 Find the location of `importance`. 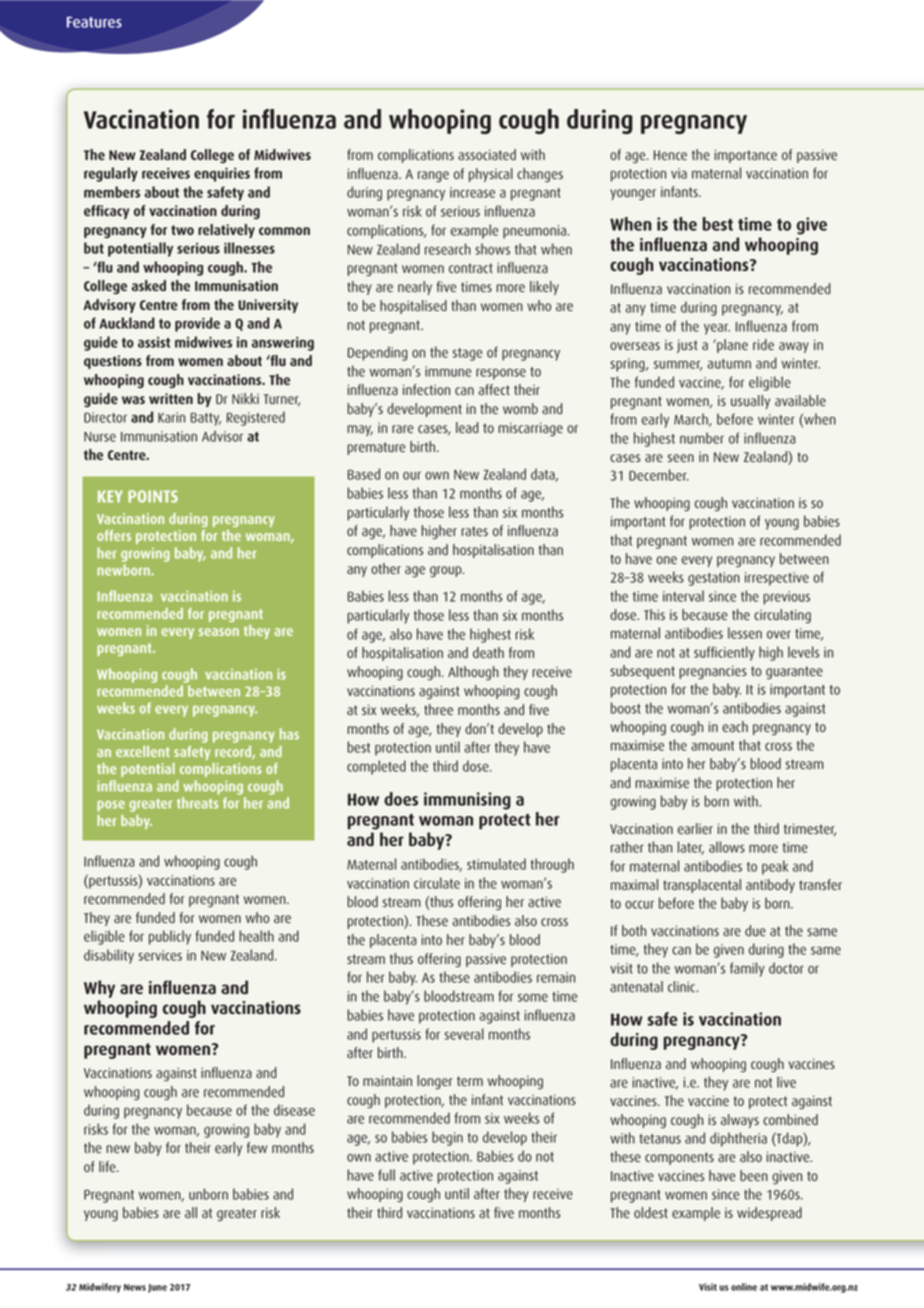

importance is located at coordinates (746, 156).
